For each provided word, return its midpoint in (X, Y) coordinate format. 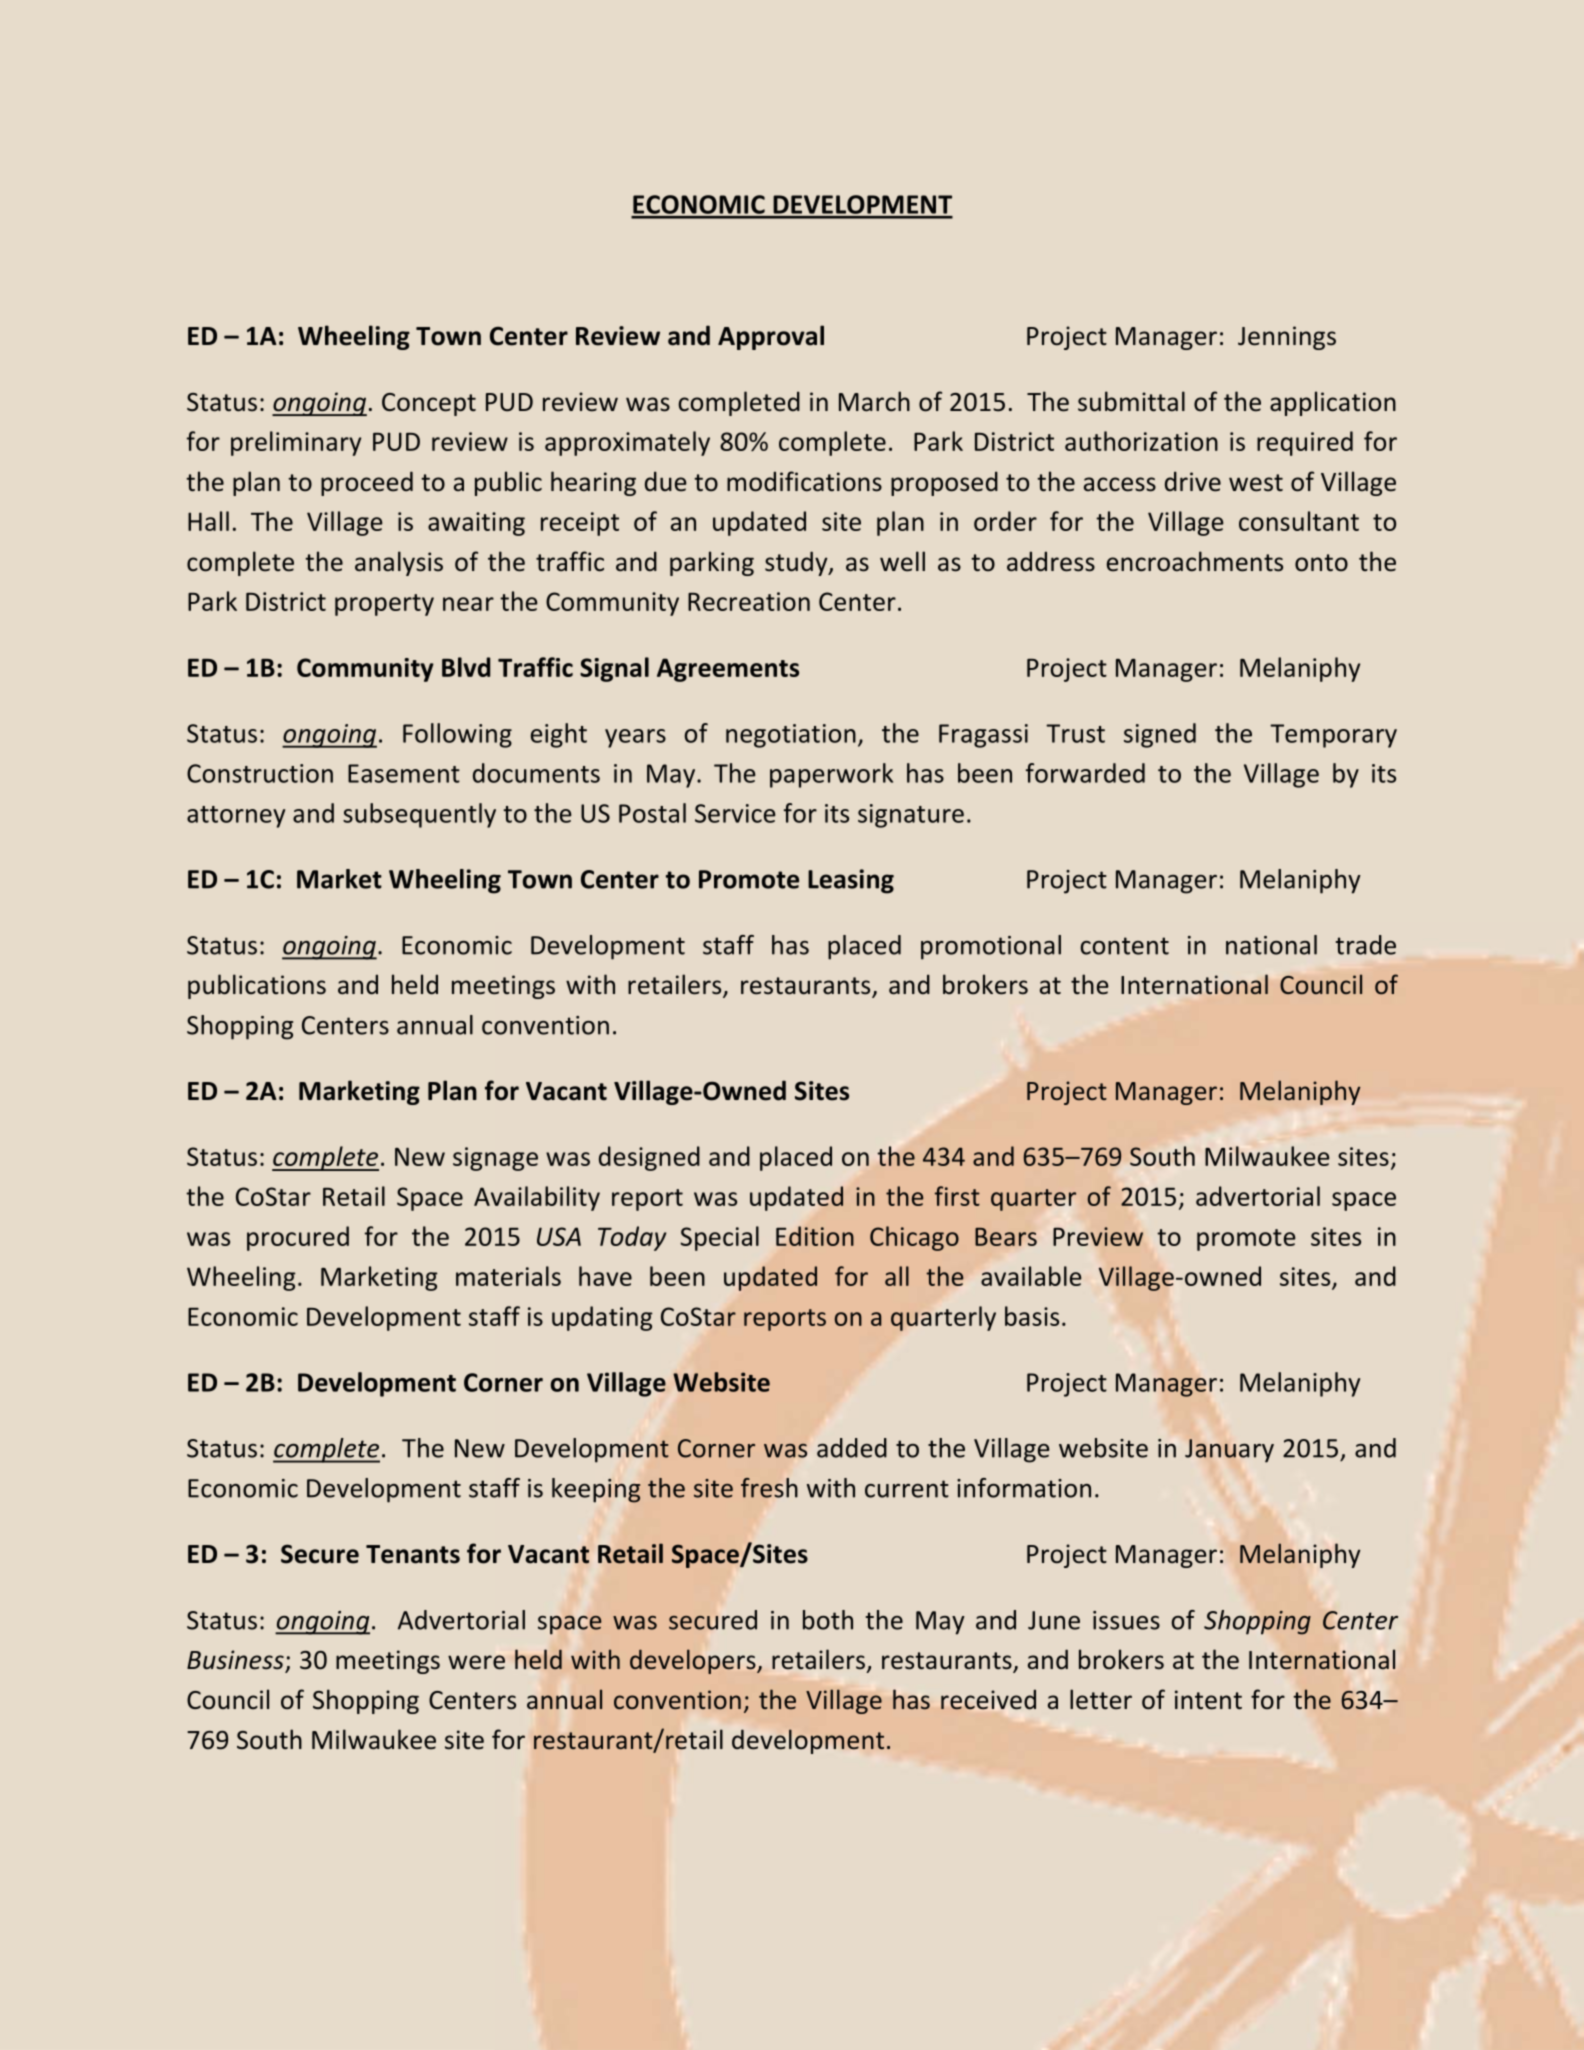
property (384, 605)
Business (235, 1660)
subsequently (419, 815)
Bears (1006, 1237)
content (1124, 946)
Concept (429, 404)
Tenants (413, 1554)
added (852, 1448)
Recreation (749, 601)
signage (495, 1159)
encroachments (1195, 561)
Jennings (1287, 338)
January (1229, 1451)
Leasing (851, 881)
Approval (771, 337)
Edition (815, 1236)
